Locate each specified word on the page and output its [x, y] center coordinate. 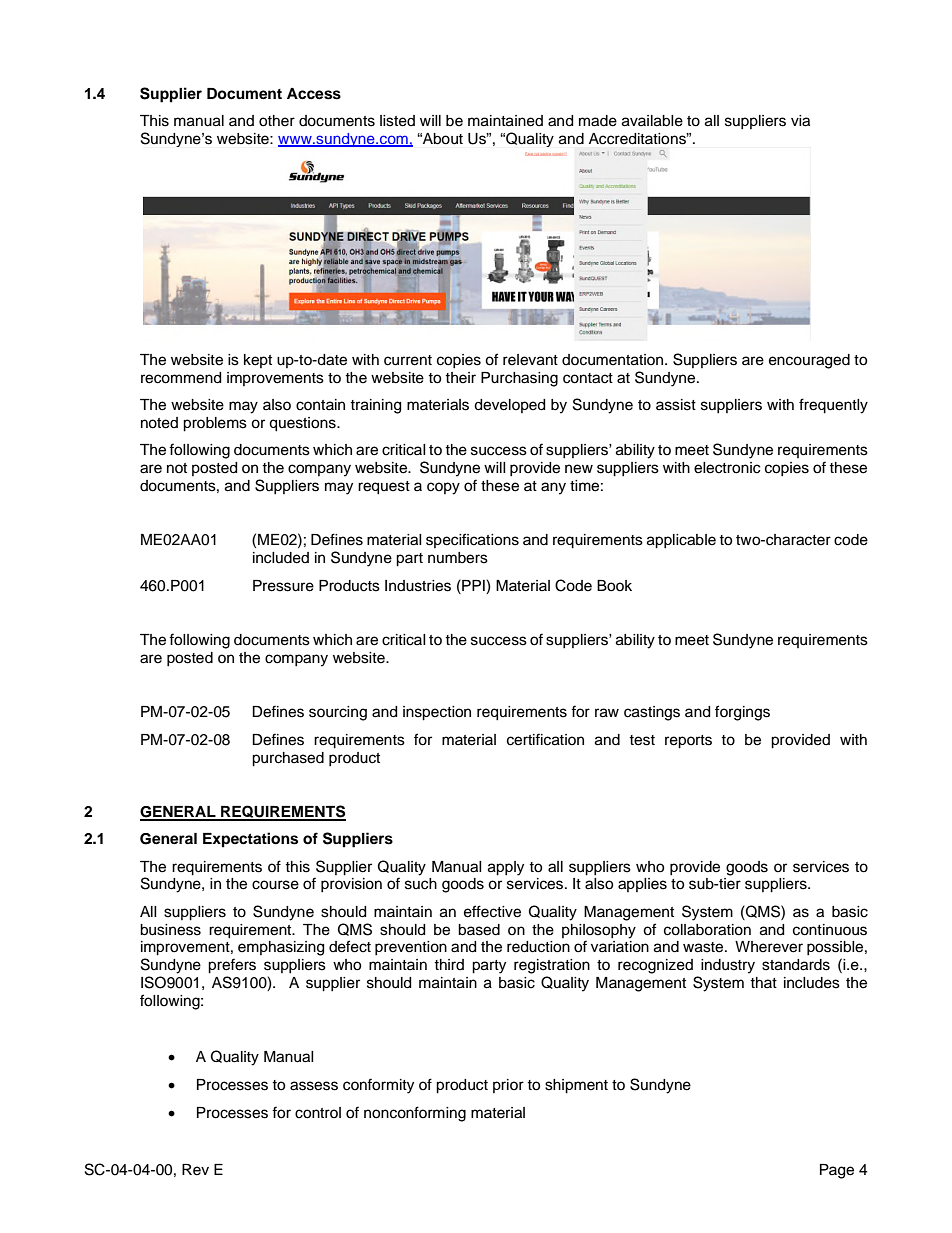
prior [508, 1086]
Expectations [250, 840]
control [318, 1113]
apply [506, 868]
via [800, 121]
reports [688, 742]
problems [215, 424]
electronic [727, 468]
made [598, 121]
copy [443, 488]
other [277, 121]
